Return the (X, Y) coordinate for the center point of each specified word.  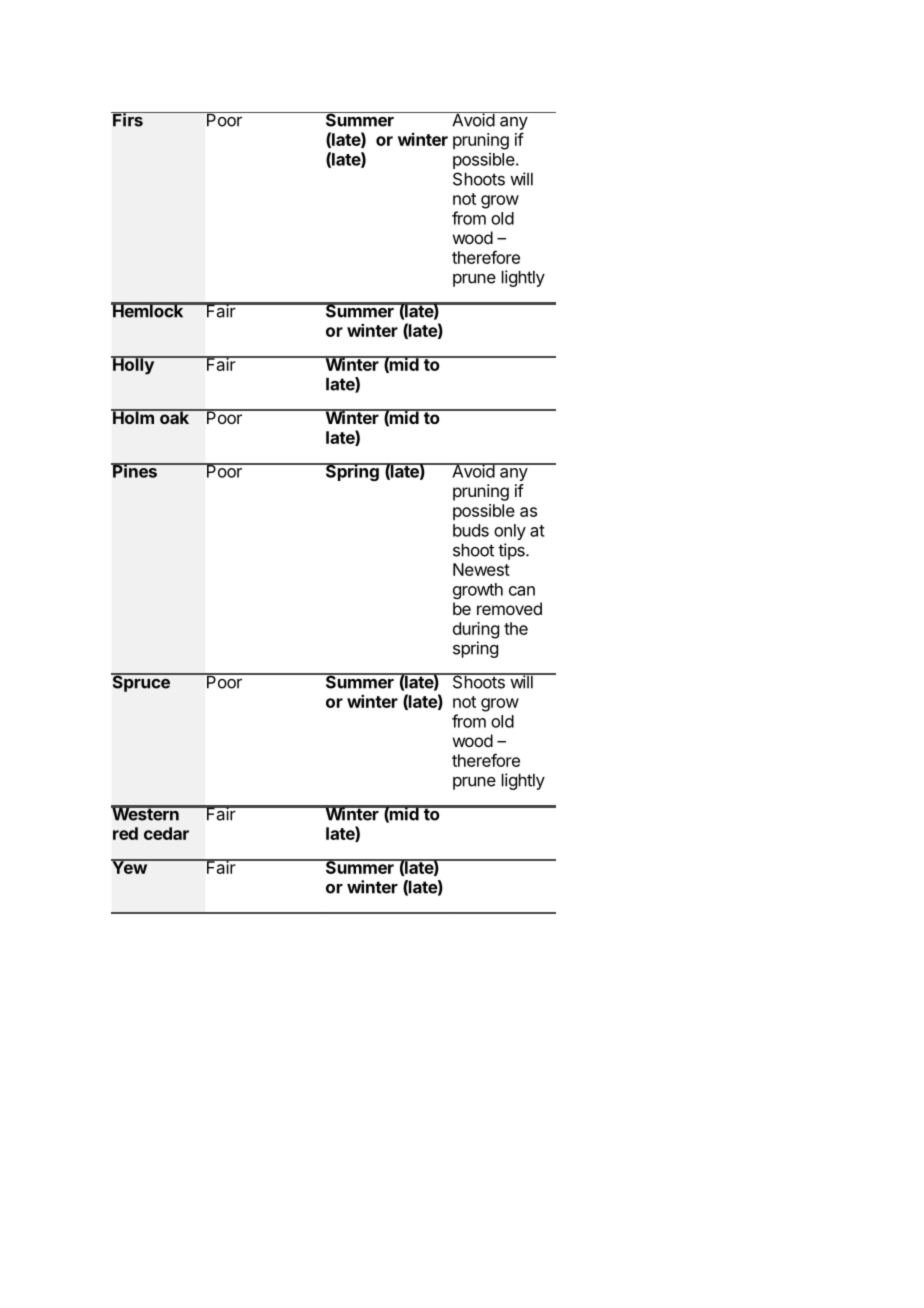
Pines (135, 470)
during (476, 630)
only (510, 532)
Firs (128, 119)
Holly (133, 365)
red (125, 833)
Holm (133, 416)
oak (174, 416)
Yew (130, 866)
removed (509, 608)
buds (471, 530)
